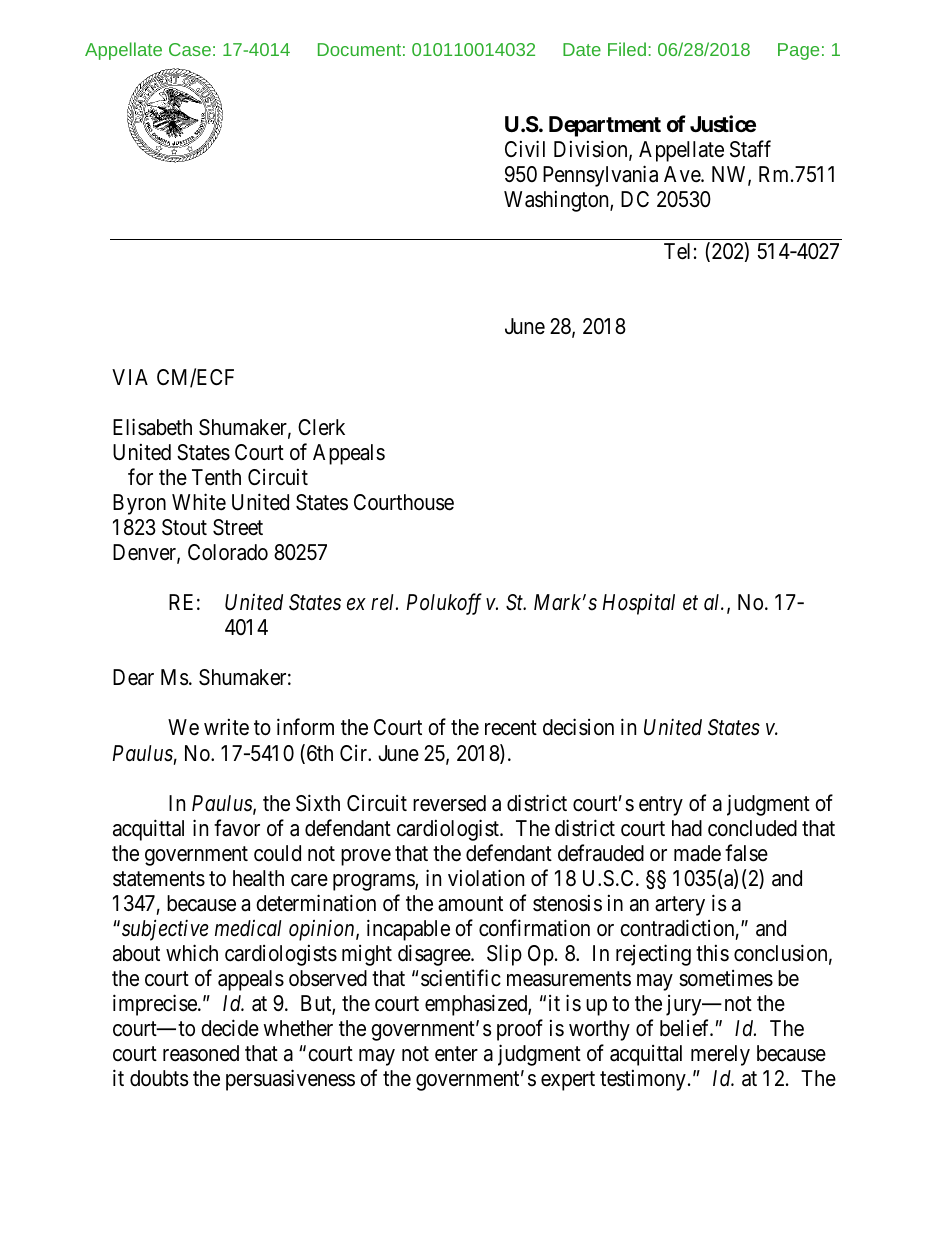  I want to click on decision, so click(578, 727).
